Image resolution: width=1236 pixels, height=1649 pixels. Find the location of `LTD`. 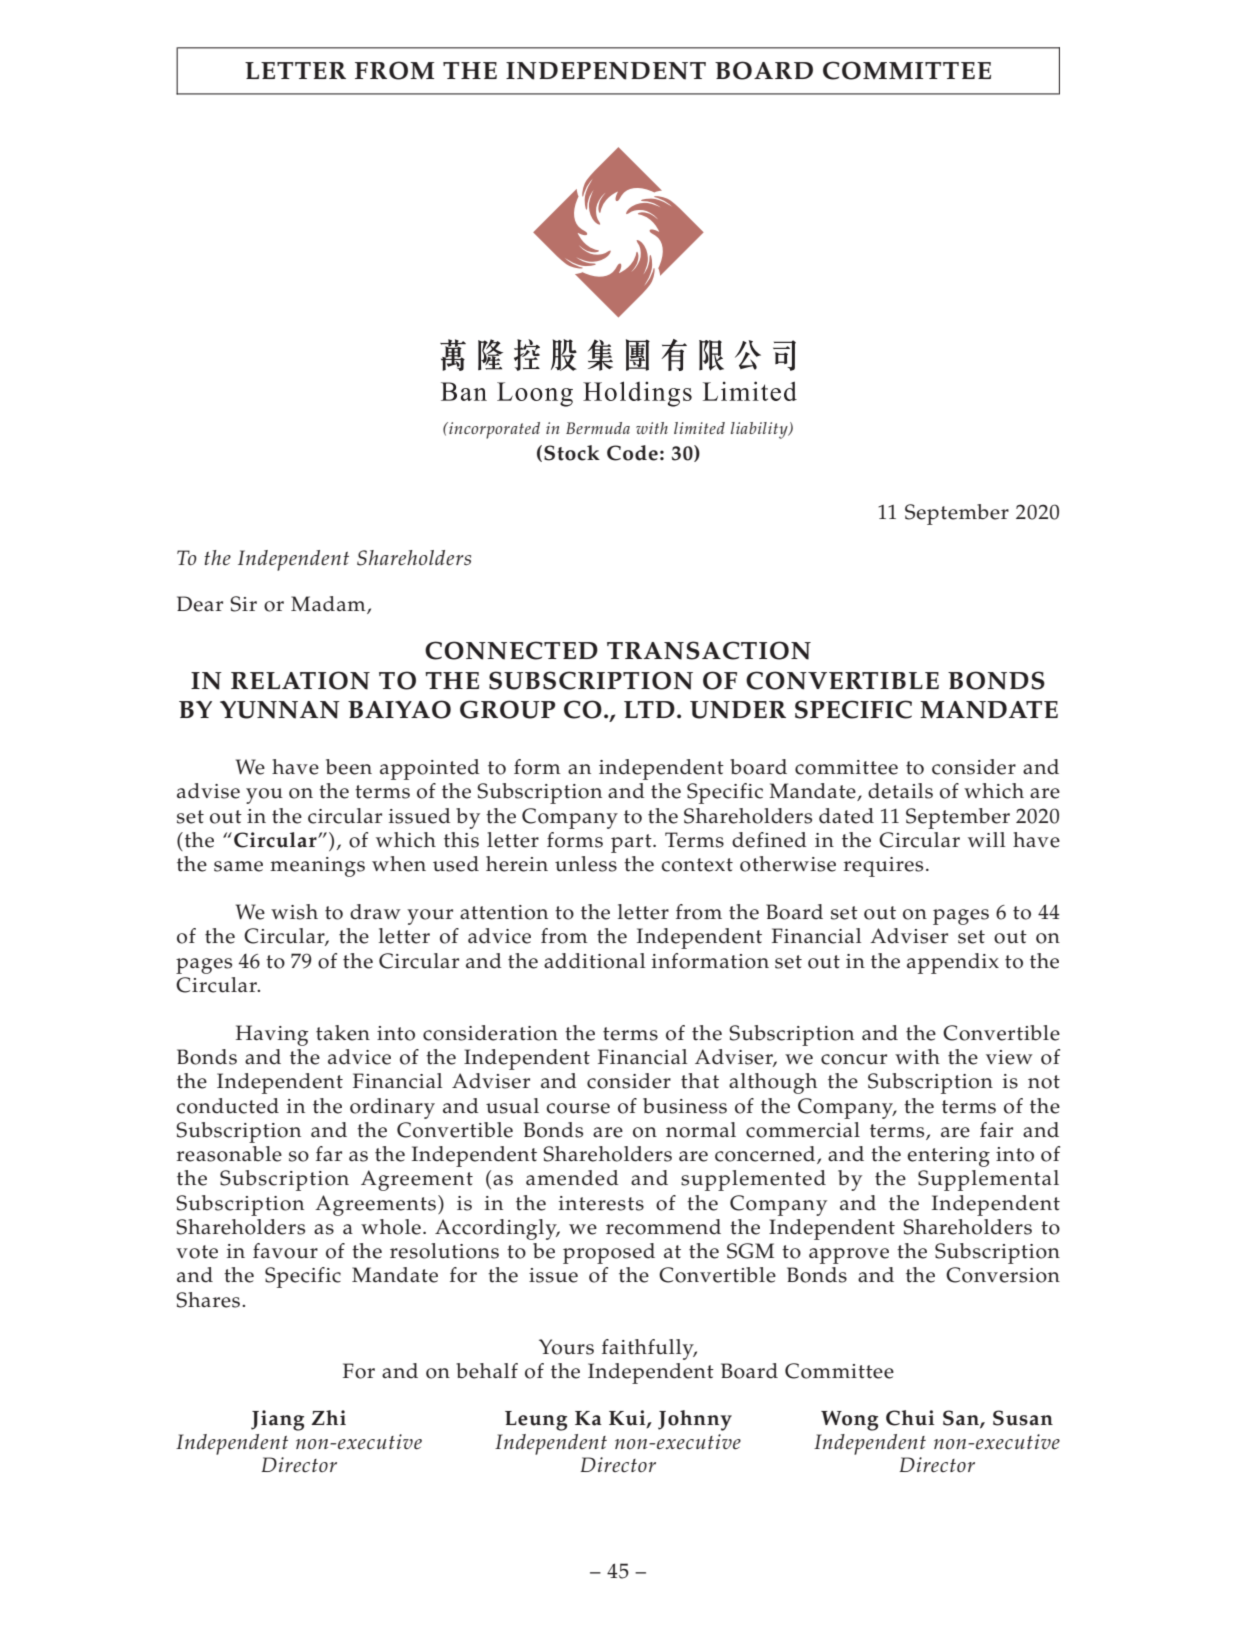

LTD is located at coordinates (649, 709).
